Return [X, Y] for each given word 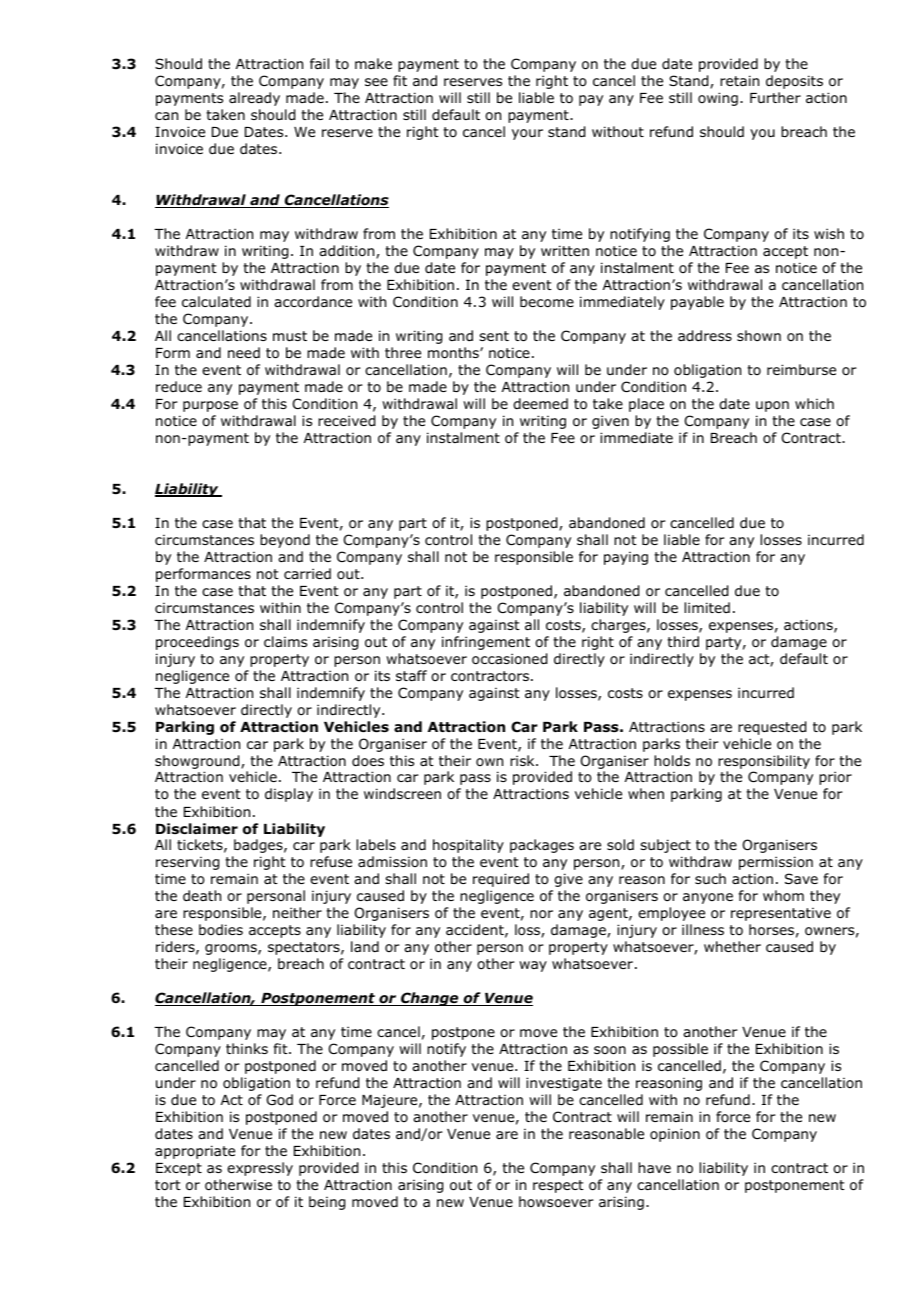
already [254, 99]
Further [775, 97]
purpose [210, 406]
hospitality [468, 846]
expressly [260, 1169]
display [289, 795]
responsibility [764, 762]
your [527, 134]
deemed [540, 403]
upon [772, 406]
